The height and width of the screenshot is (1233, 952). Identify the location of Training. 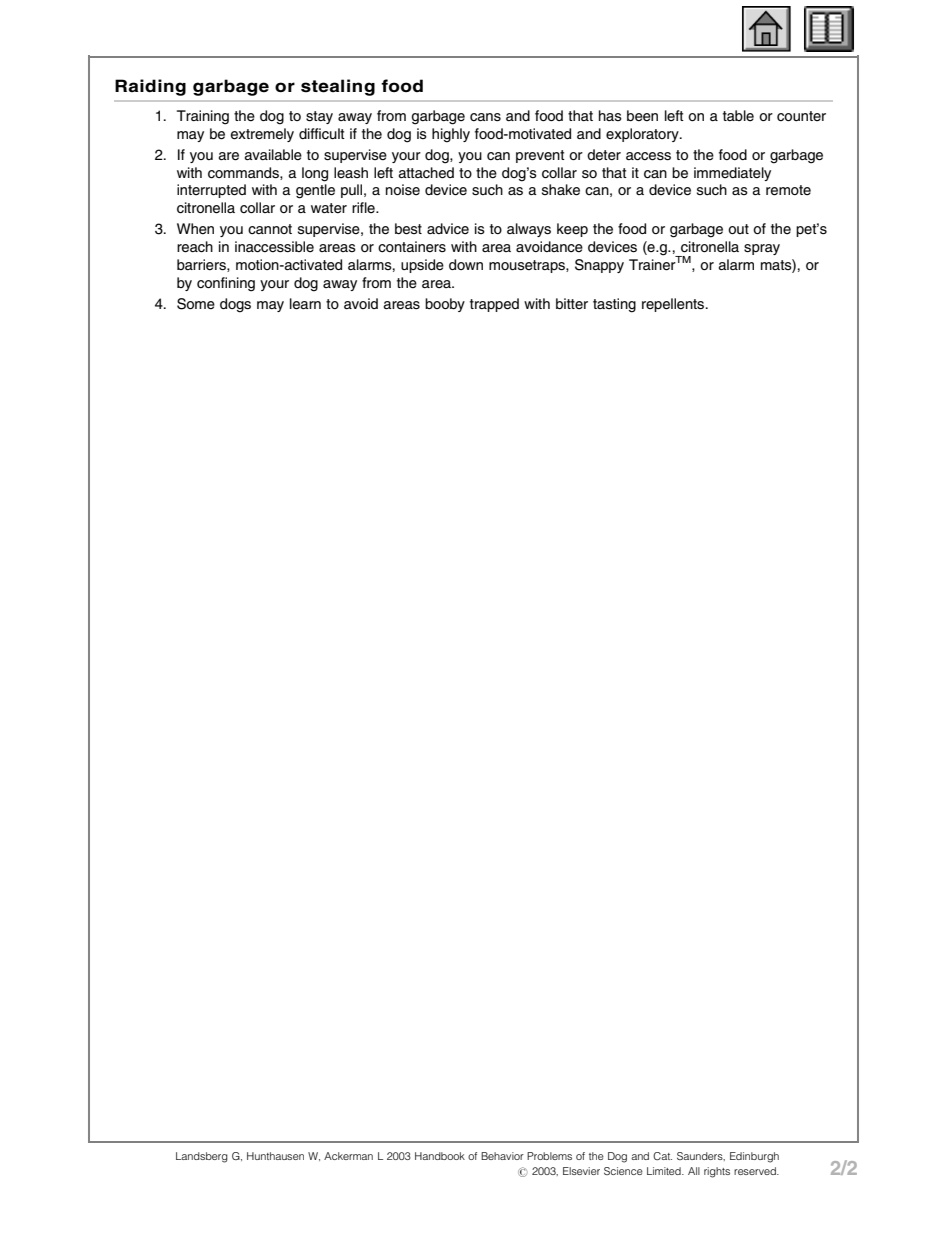
(203, 117).
